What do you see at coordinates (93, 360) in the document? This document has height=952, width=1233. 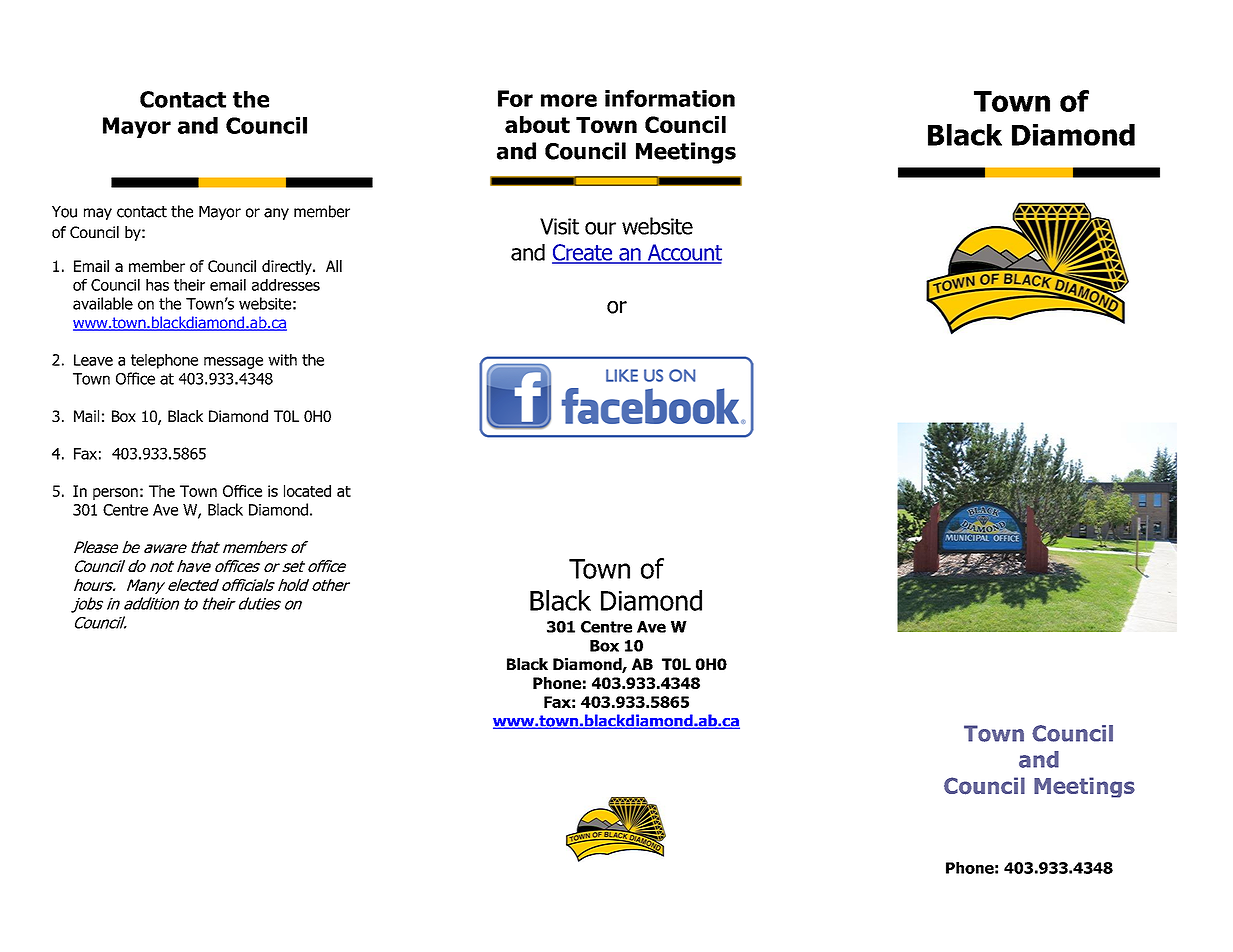 I see `Leave` at bounding box center [93, 360].
